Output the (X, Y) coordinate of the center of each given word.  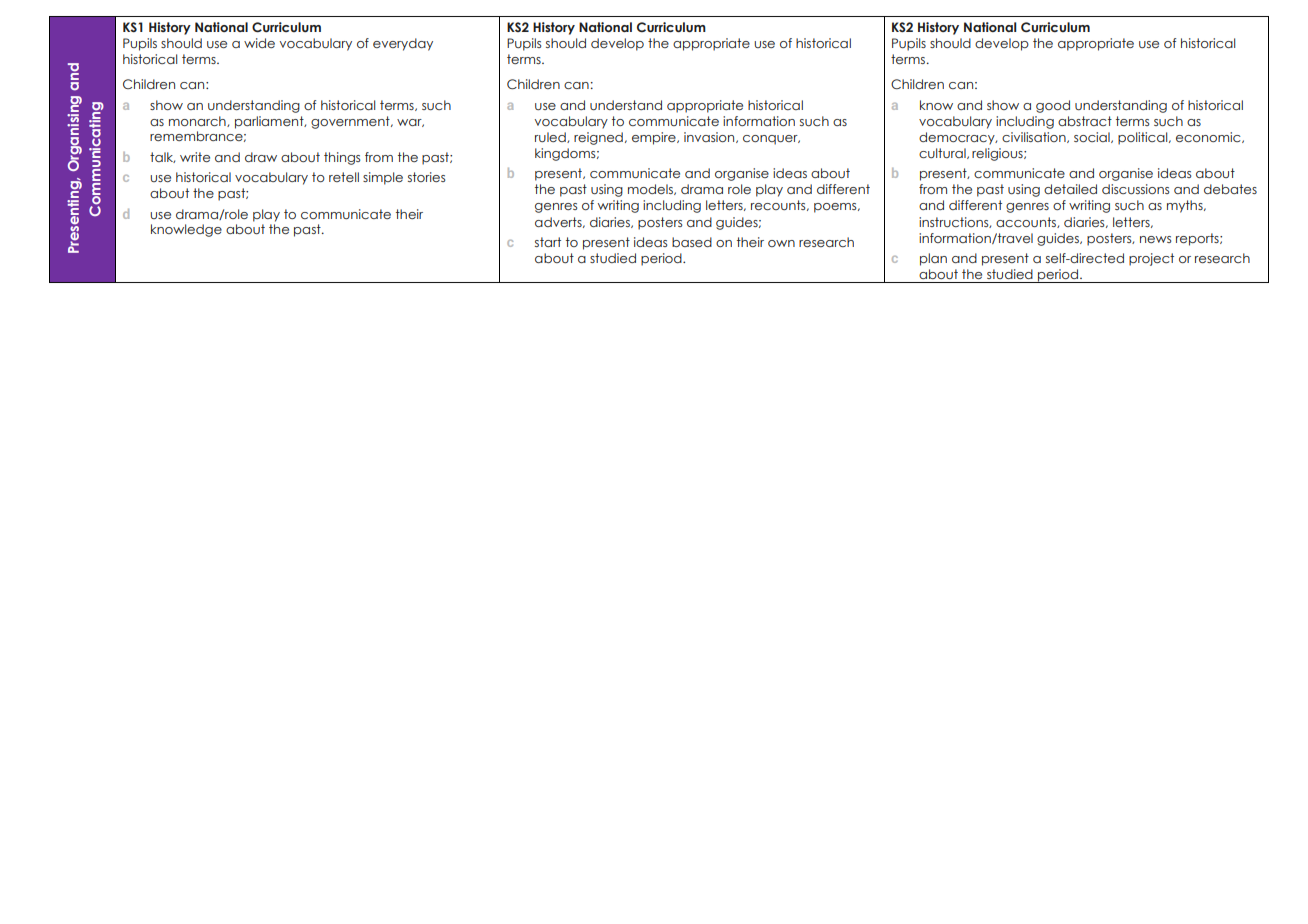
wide (259, 43)
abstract (1085, 121)
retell (344, 177)
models (651, 189)
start (548, 242)
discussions (1135, 189)
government (351, 122)
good (1053, 106)
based (692, 242)
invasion (710, 137)
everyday (403, 44)
